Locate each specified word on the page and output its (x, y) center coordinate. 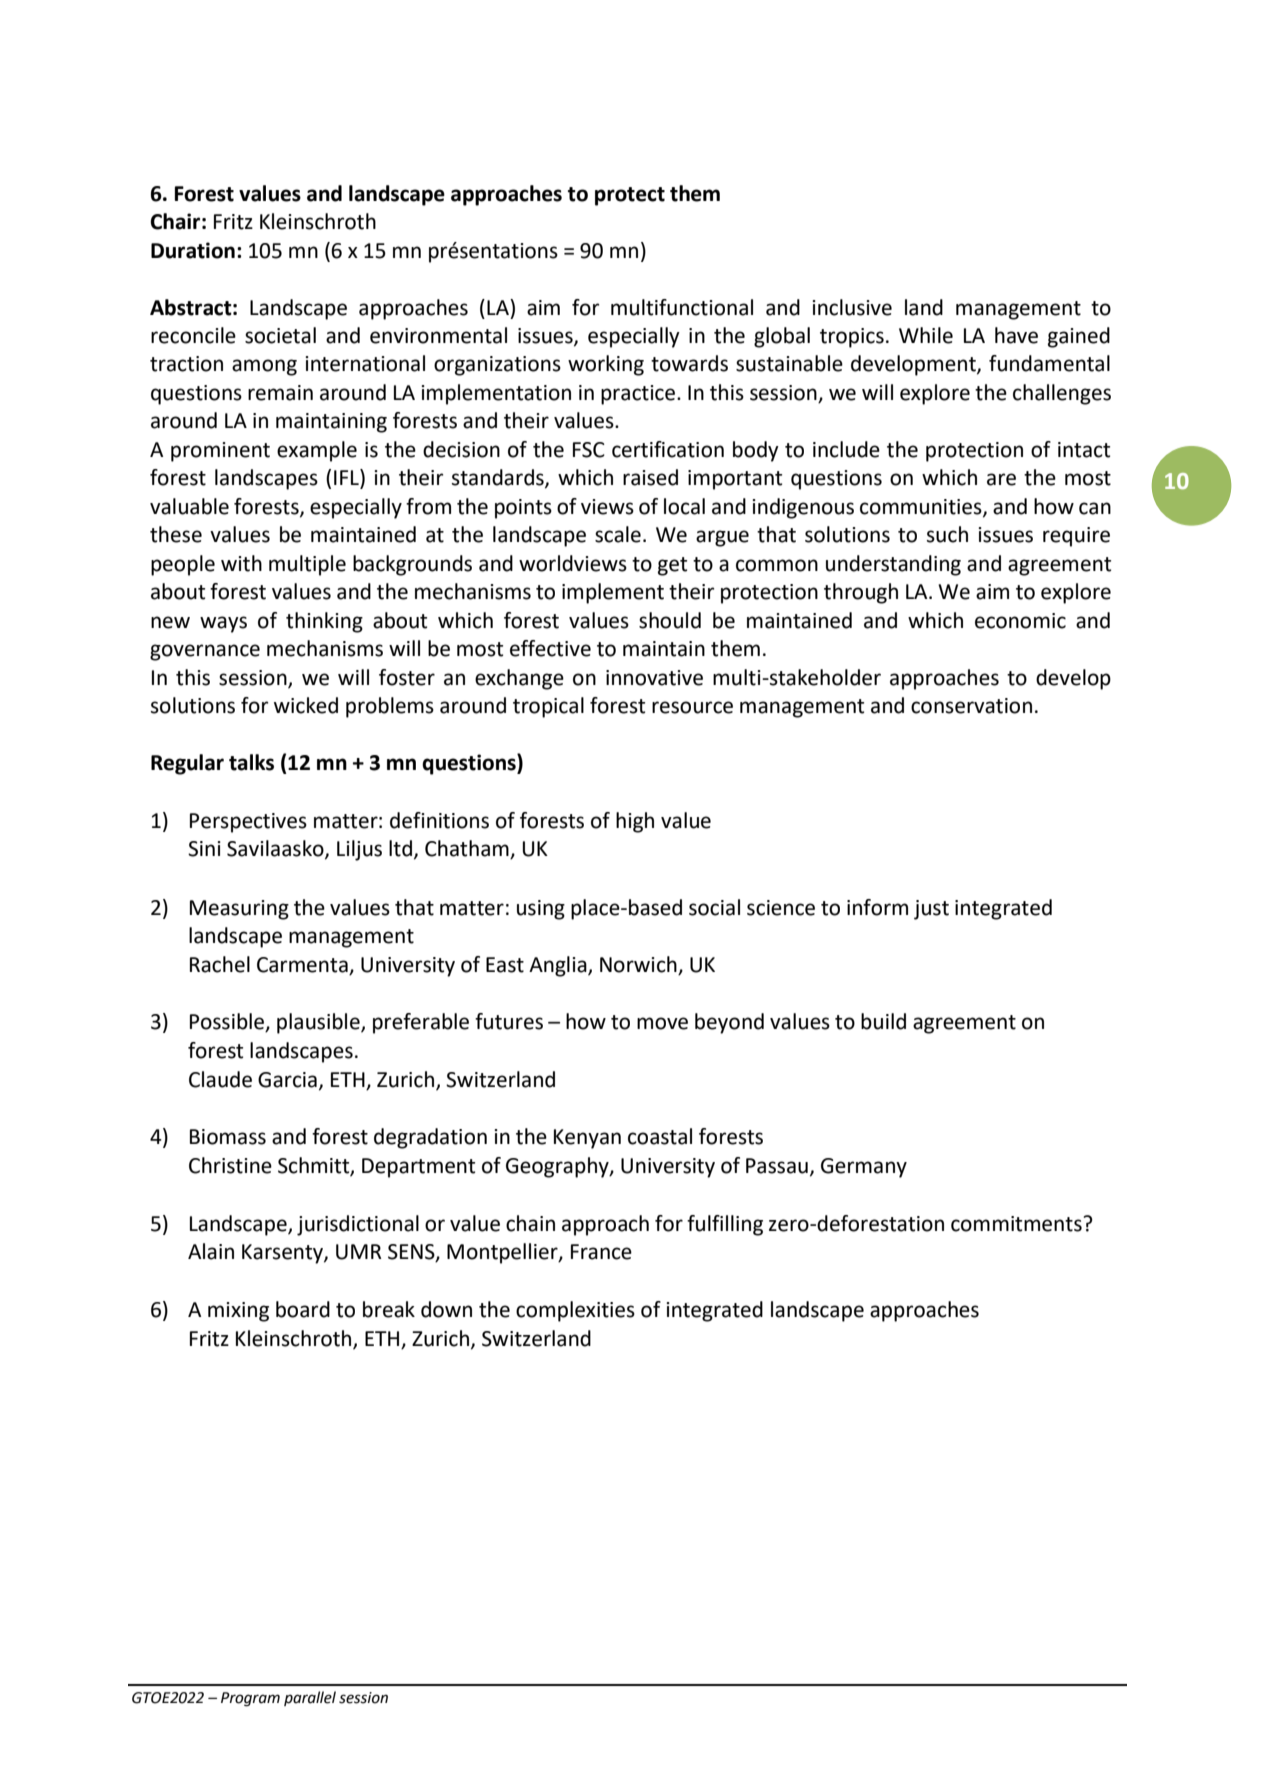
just (931, 910)
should (670, 620)
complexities (575, 1311)
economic (1020, 621)
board (303, 1309)
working (606, 365)
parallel (310, 1698)
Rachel (220, 964)
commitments (1016, 1224)
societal (280, 335)
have (1016, 335)
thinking (324, 622)
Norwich (639, 965)
